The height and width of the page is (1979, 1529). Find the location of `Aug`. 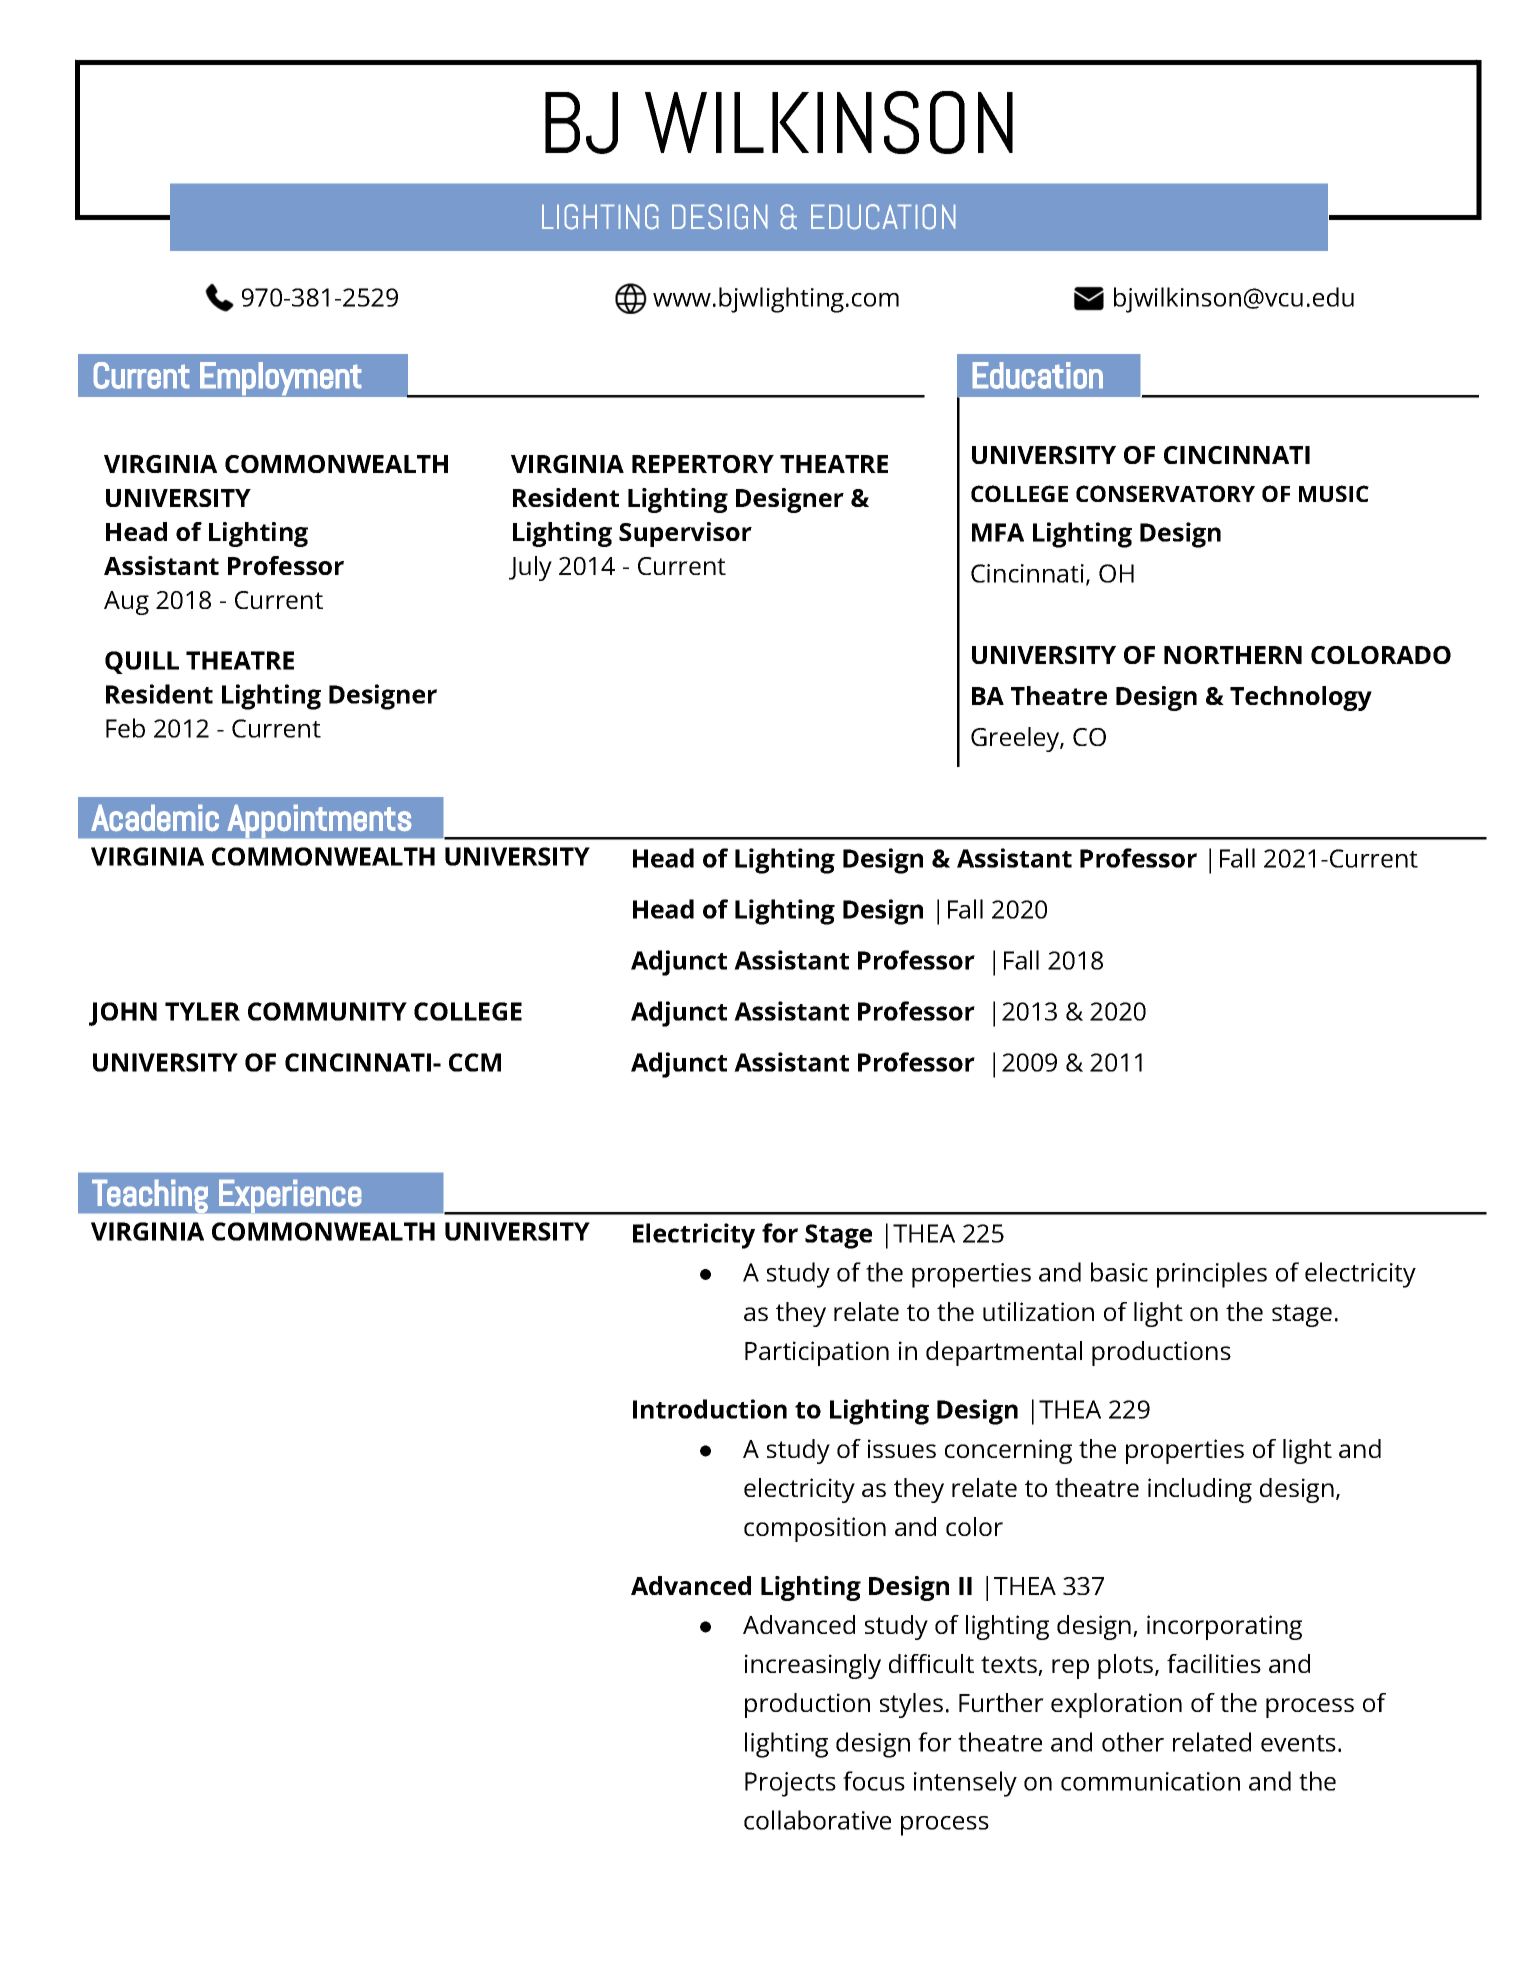

Aug is located at coordinates (126, 603).
